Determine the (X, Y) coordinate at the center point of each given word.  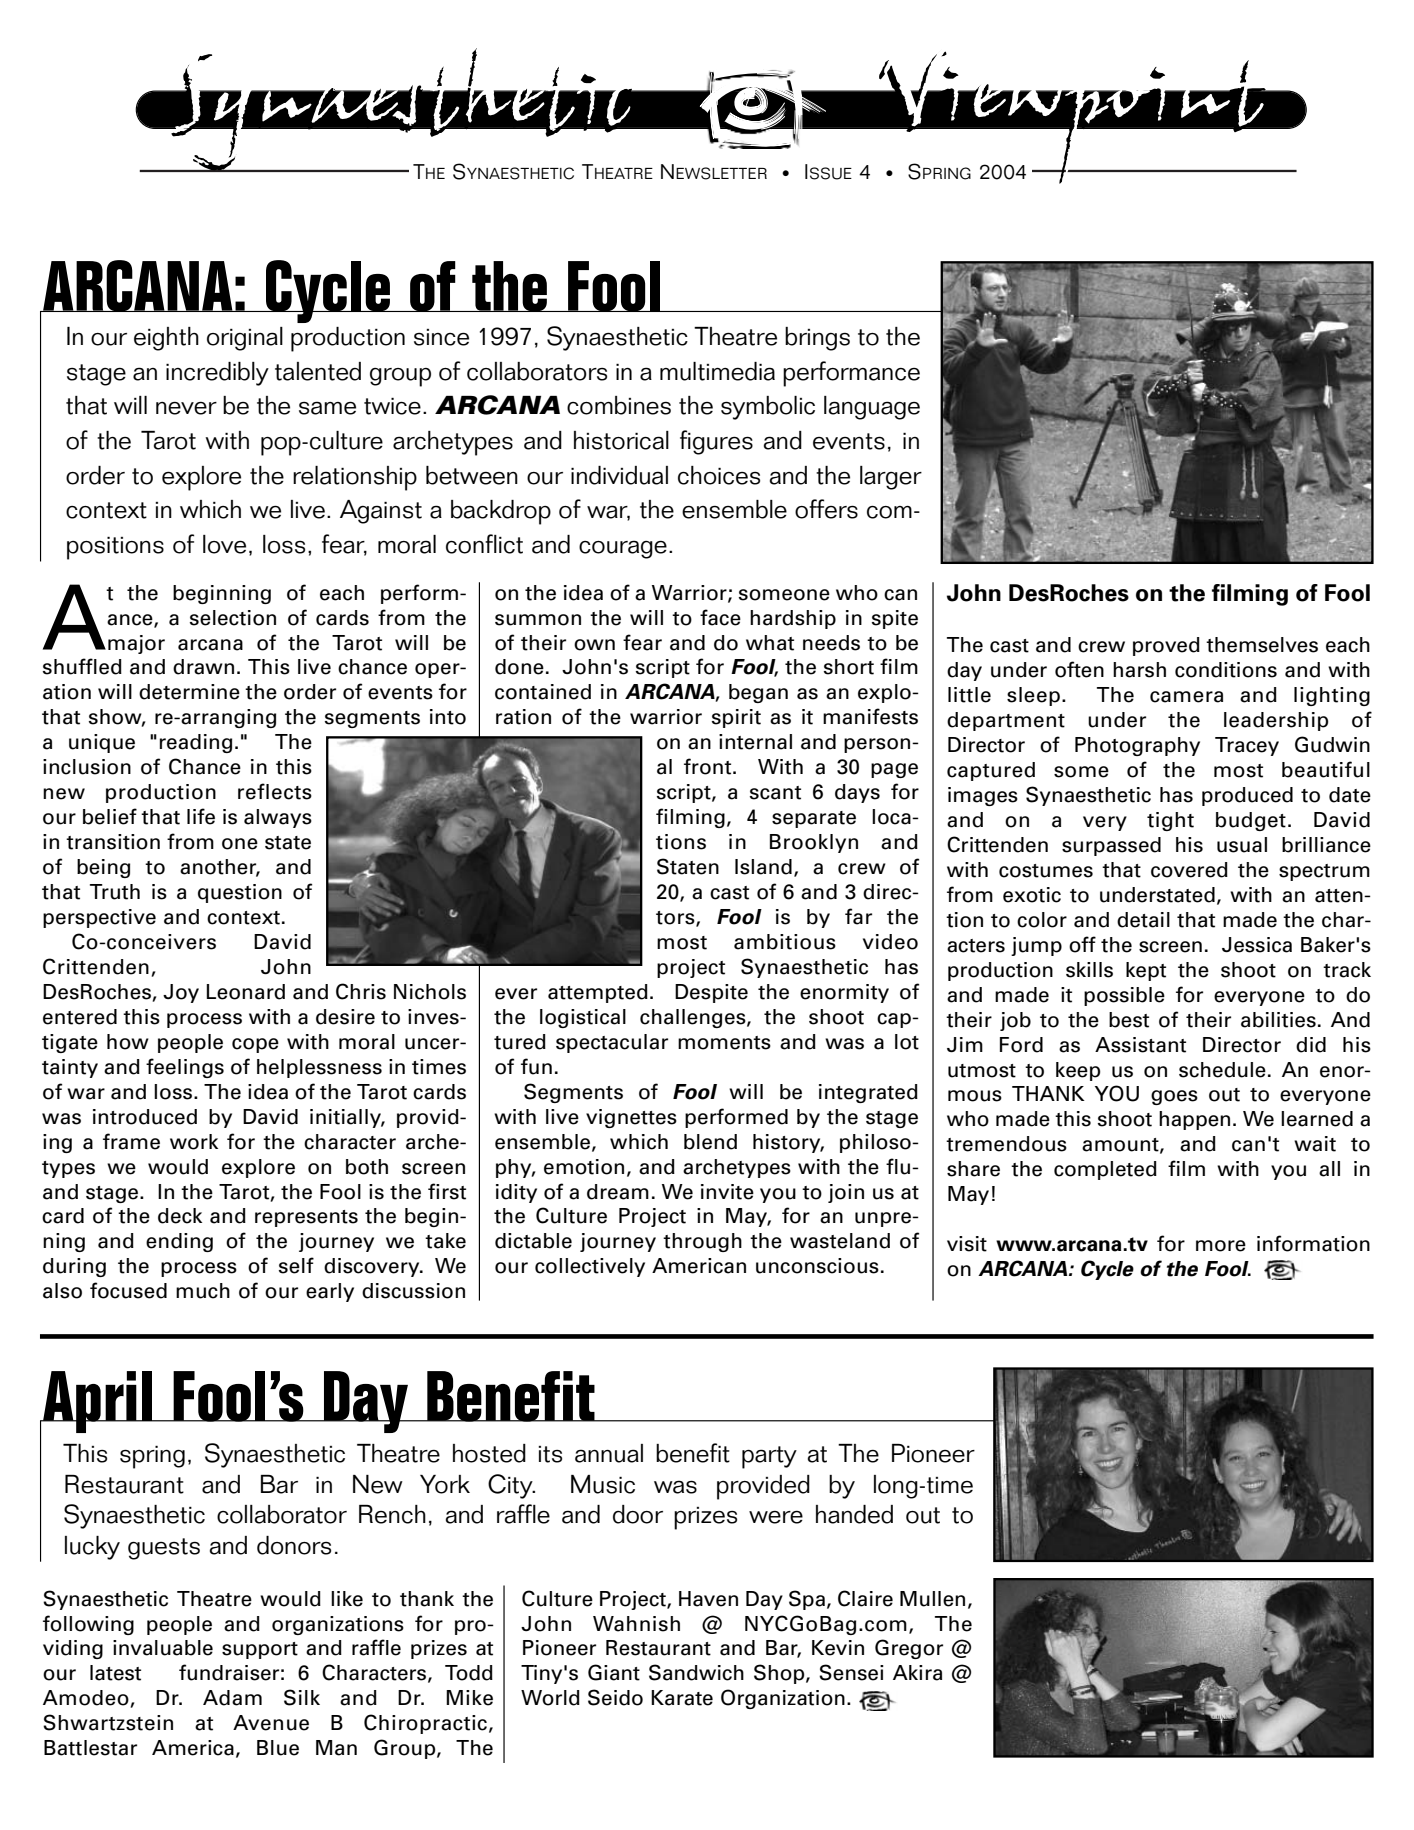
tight (1170, 821)
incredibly (217, 374)
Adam (232, 1698)
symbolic (768, 408)
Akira (917, 1673)
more (1221, 1246)
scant (775, 793)
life (201, 816)
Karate (682, 1698)
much (203, 1291)
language (872, 408)
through (702, 1242)
